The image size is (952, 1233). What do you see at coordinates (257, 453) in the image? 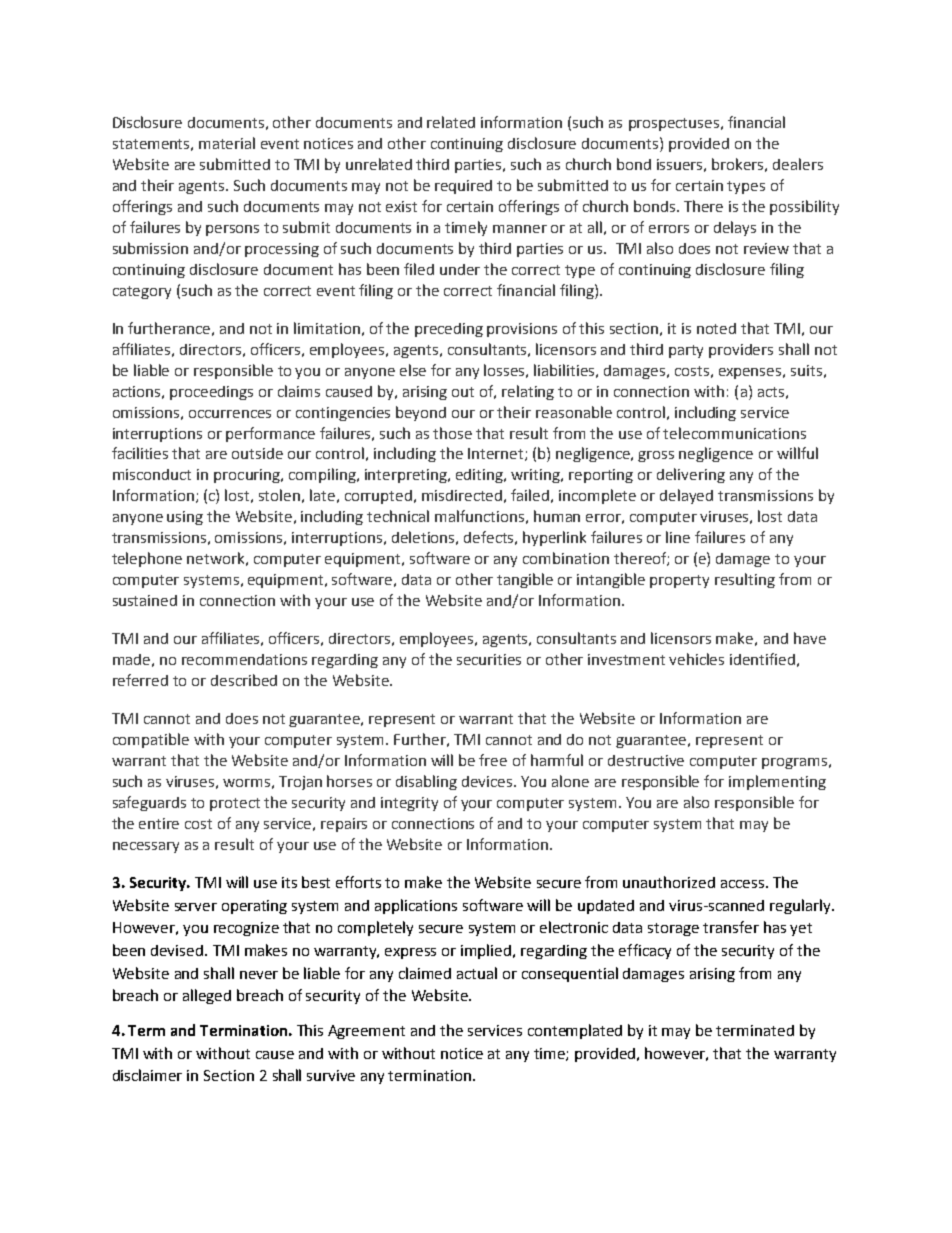
I see `outside` at bounding box center [257, 453].
